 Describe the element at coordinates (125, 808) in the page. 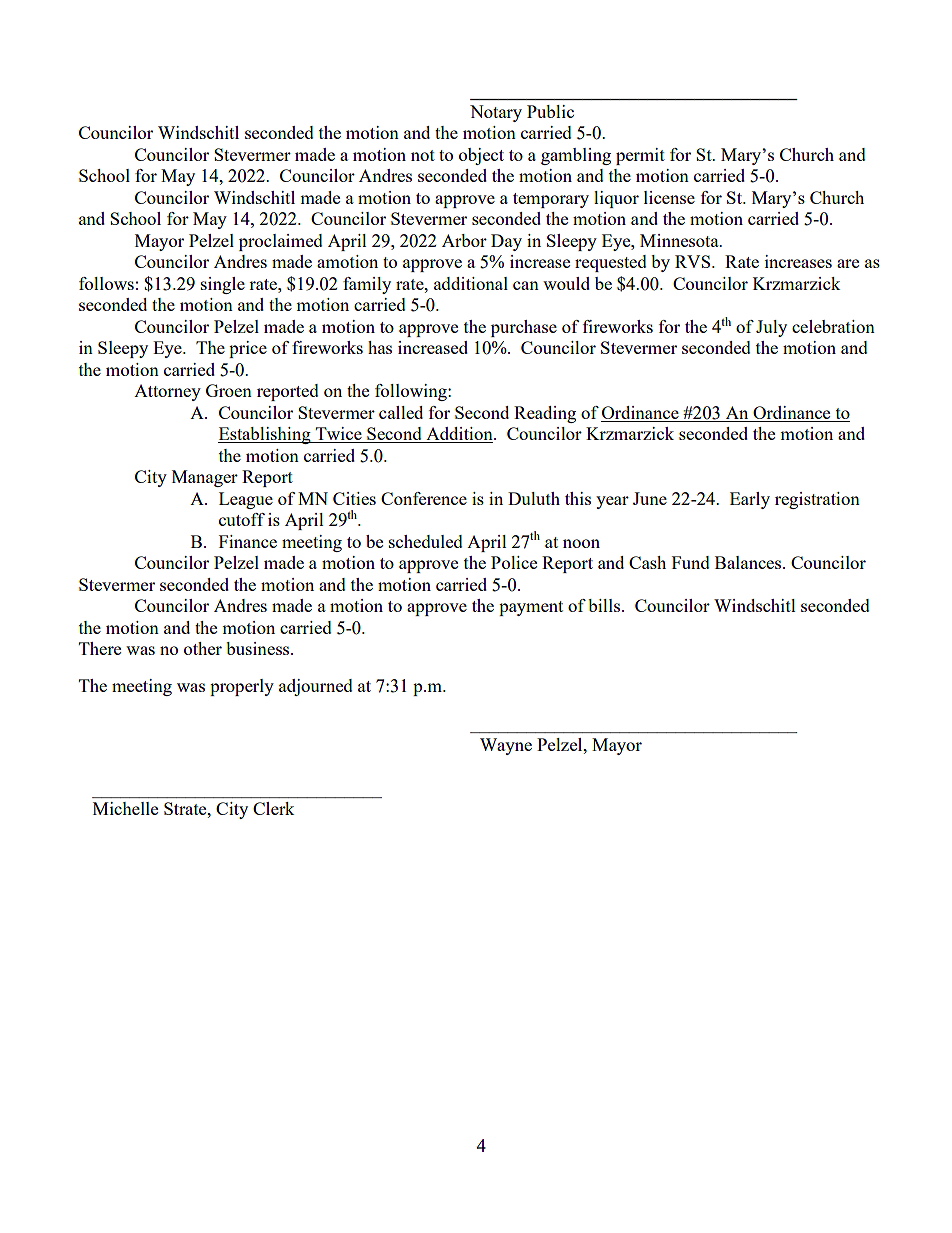

I see `Michelle` at that location.
